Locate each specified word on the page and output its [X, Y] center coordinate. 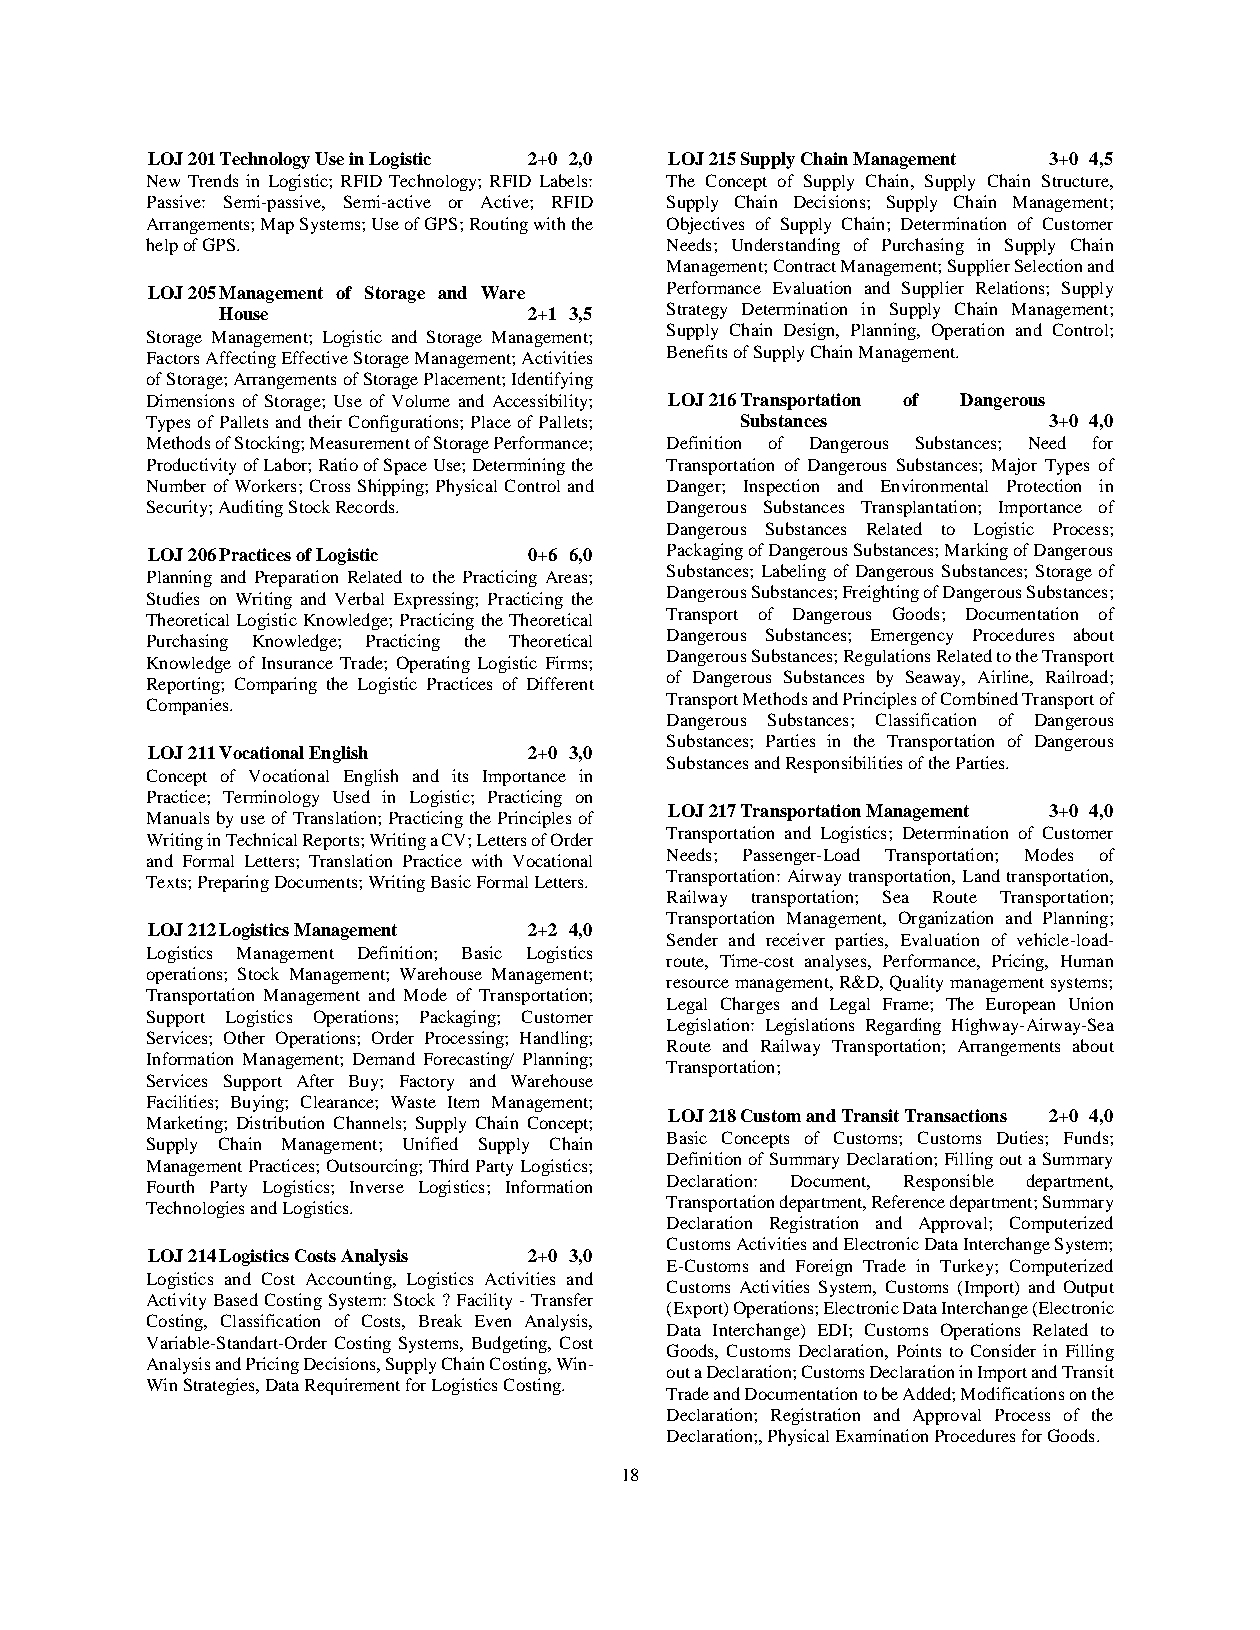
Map [277, 226]
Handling [555, 1039]
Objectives [705, 225]
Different [560, 683]
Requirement [352, 1386]
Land [981, 875]
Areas [568, 577]
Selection [1048, 265]
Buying [258, 1103]
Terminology [271, 798]
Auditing [251, 508]
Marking [976, 551]
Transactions [956, 1115]
